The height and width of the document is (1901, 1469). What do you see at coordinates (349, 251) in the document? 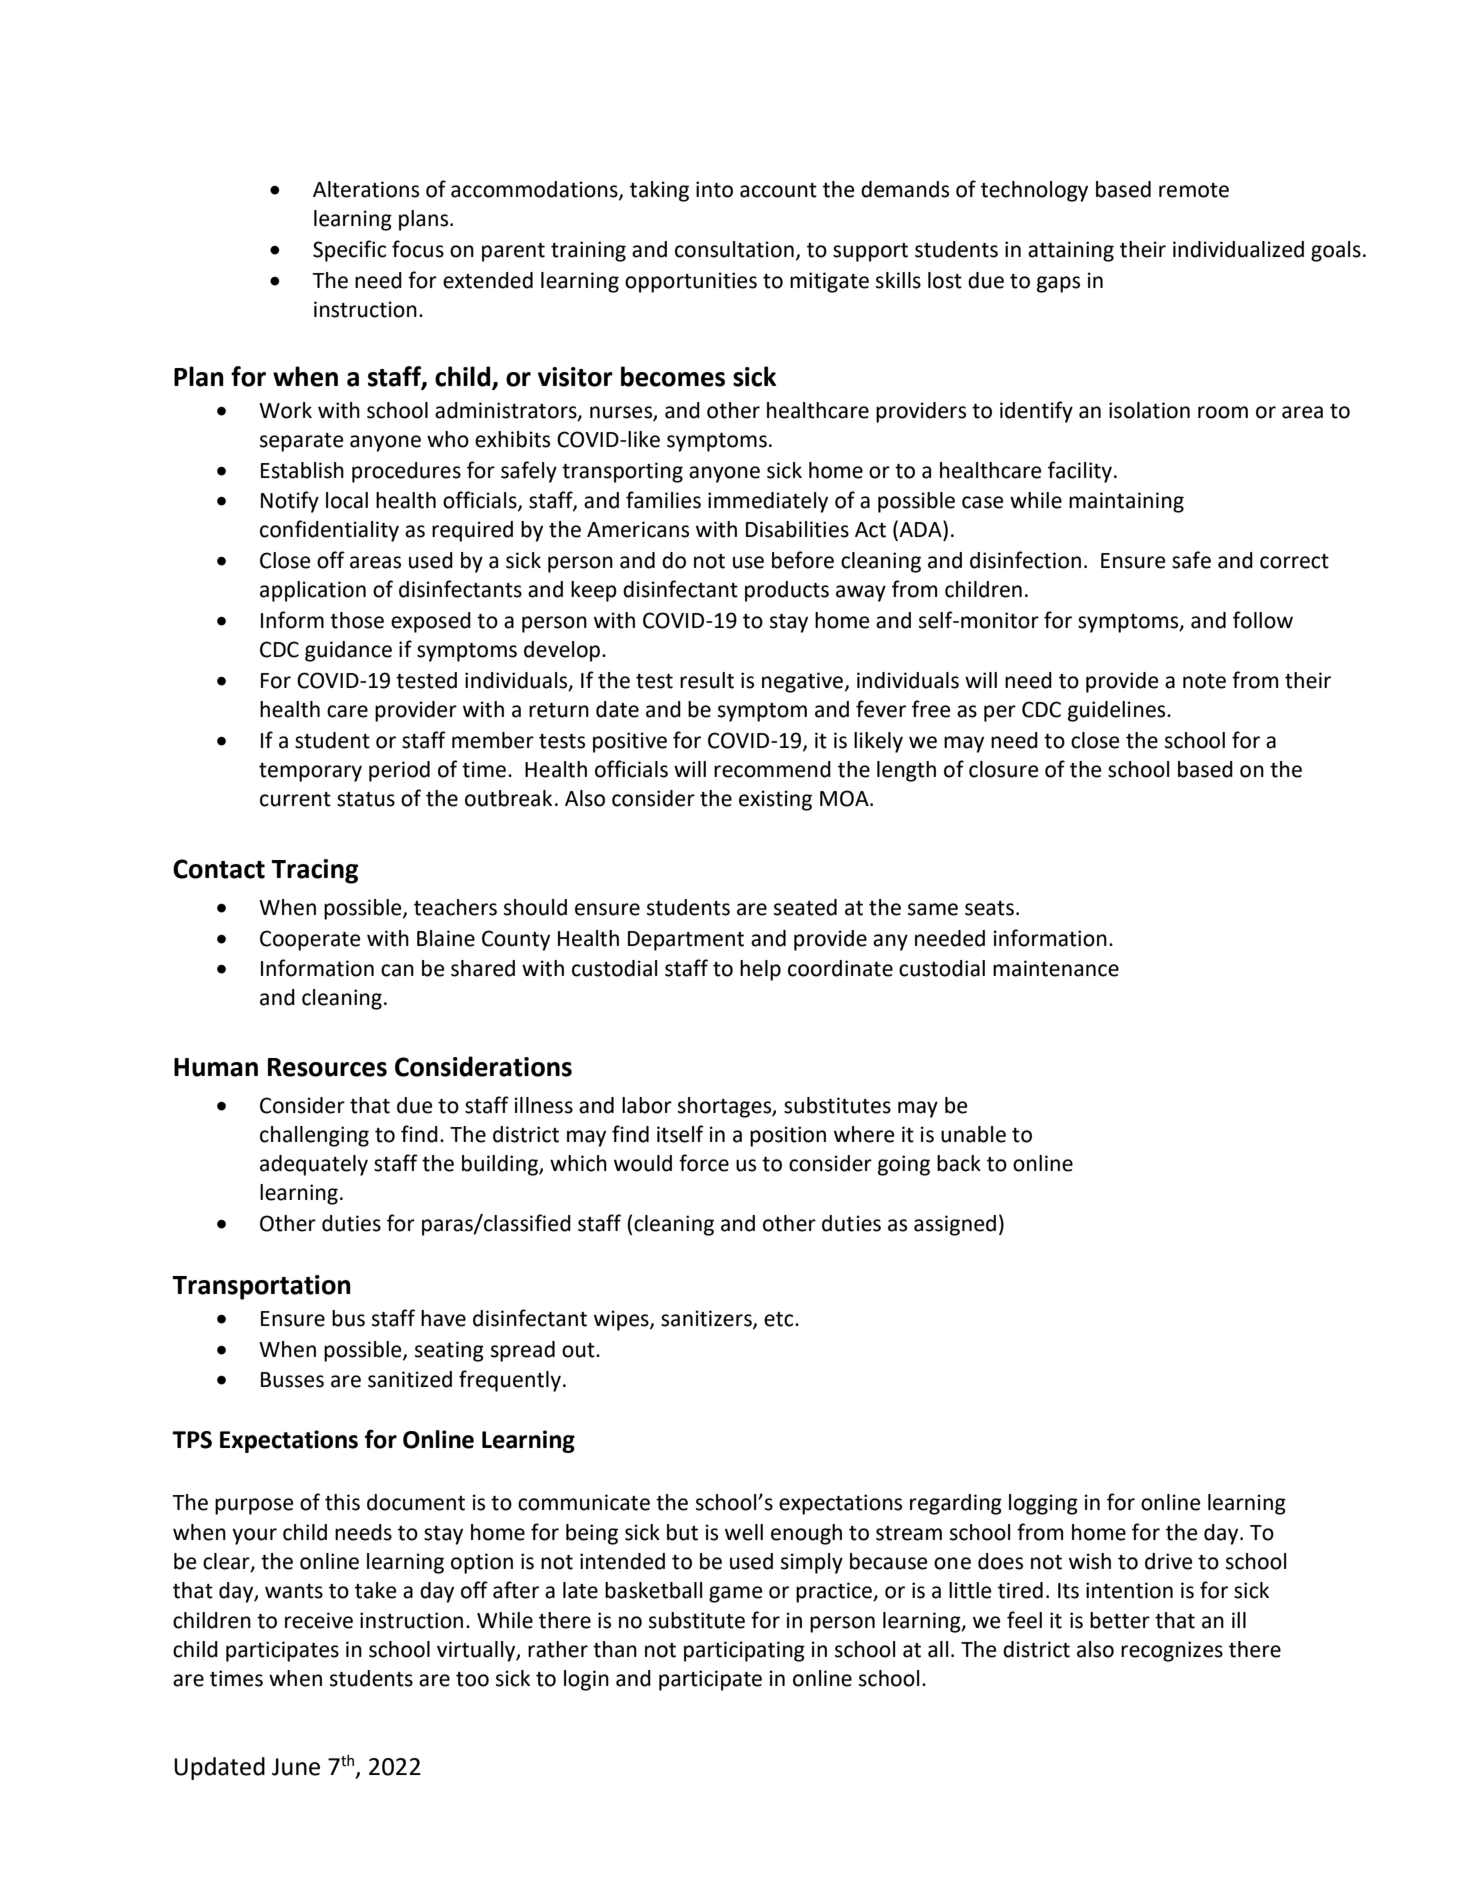
I see `Specific` at bounding box center [349, 251].
